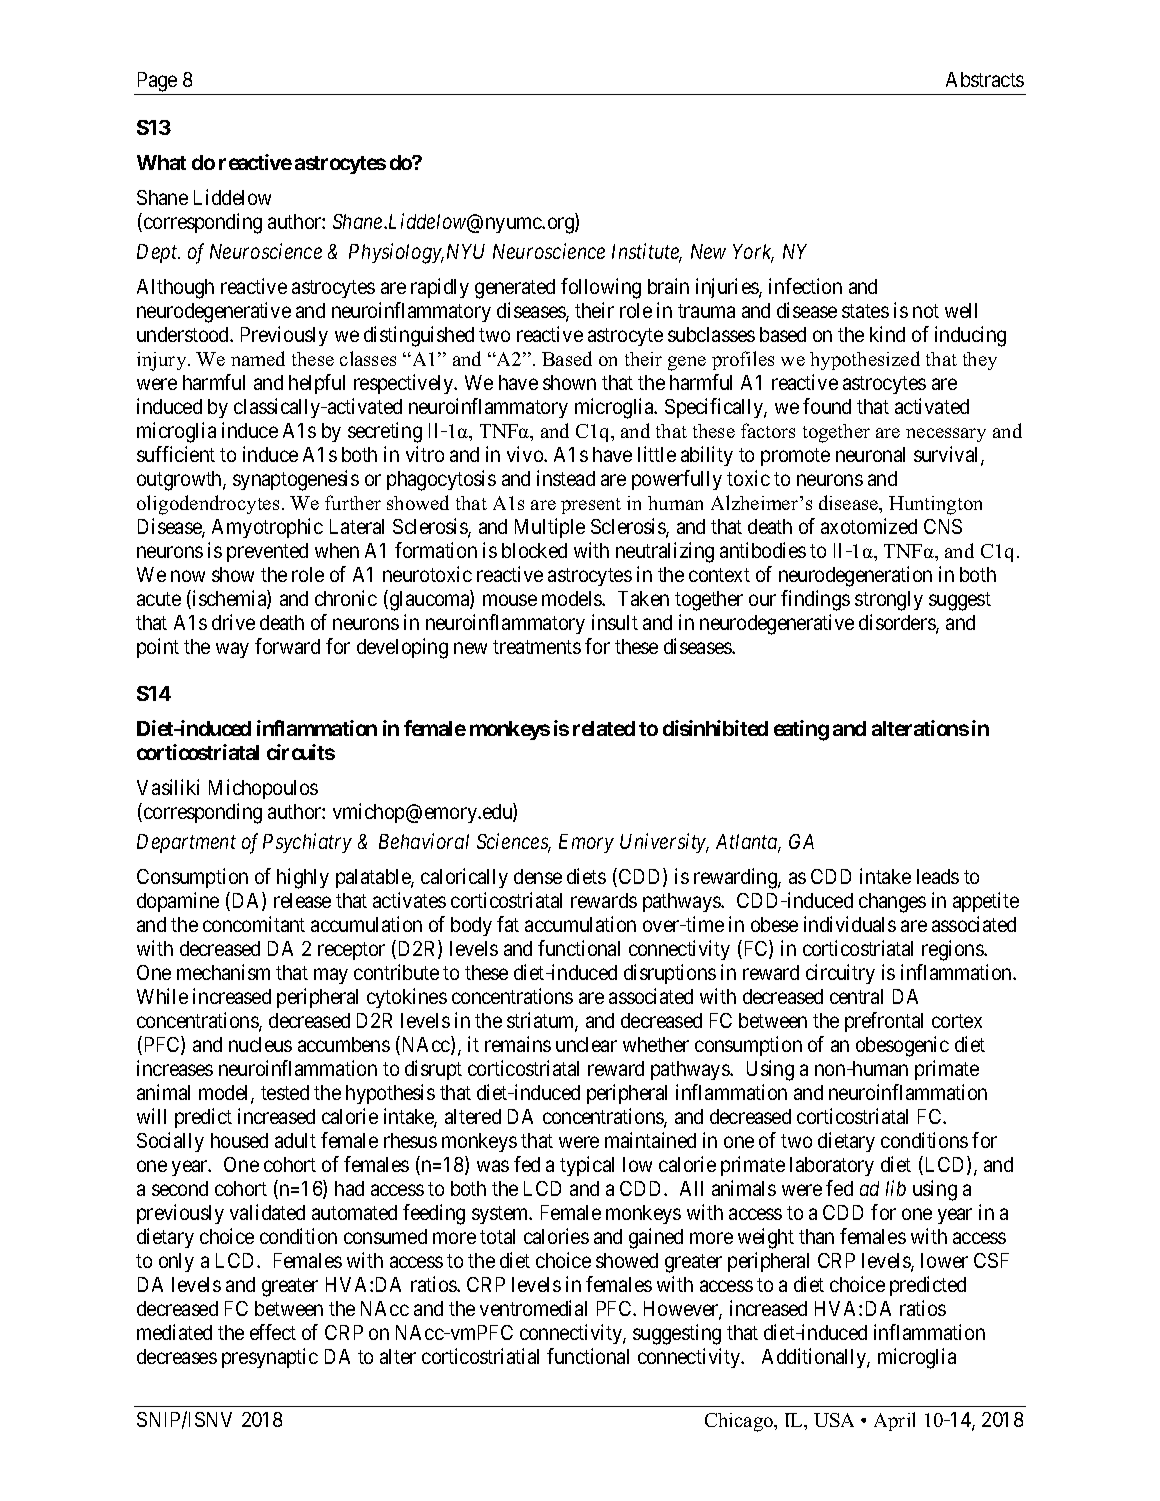  Describe the element at coordinates (943, 526) in the page. I see `CNS` at that location.
